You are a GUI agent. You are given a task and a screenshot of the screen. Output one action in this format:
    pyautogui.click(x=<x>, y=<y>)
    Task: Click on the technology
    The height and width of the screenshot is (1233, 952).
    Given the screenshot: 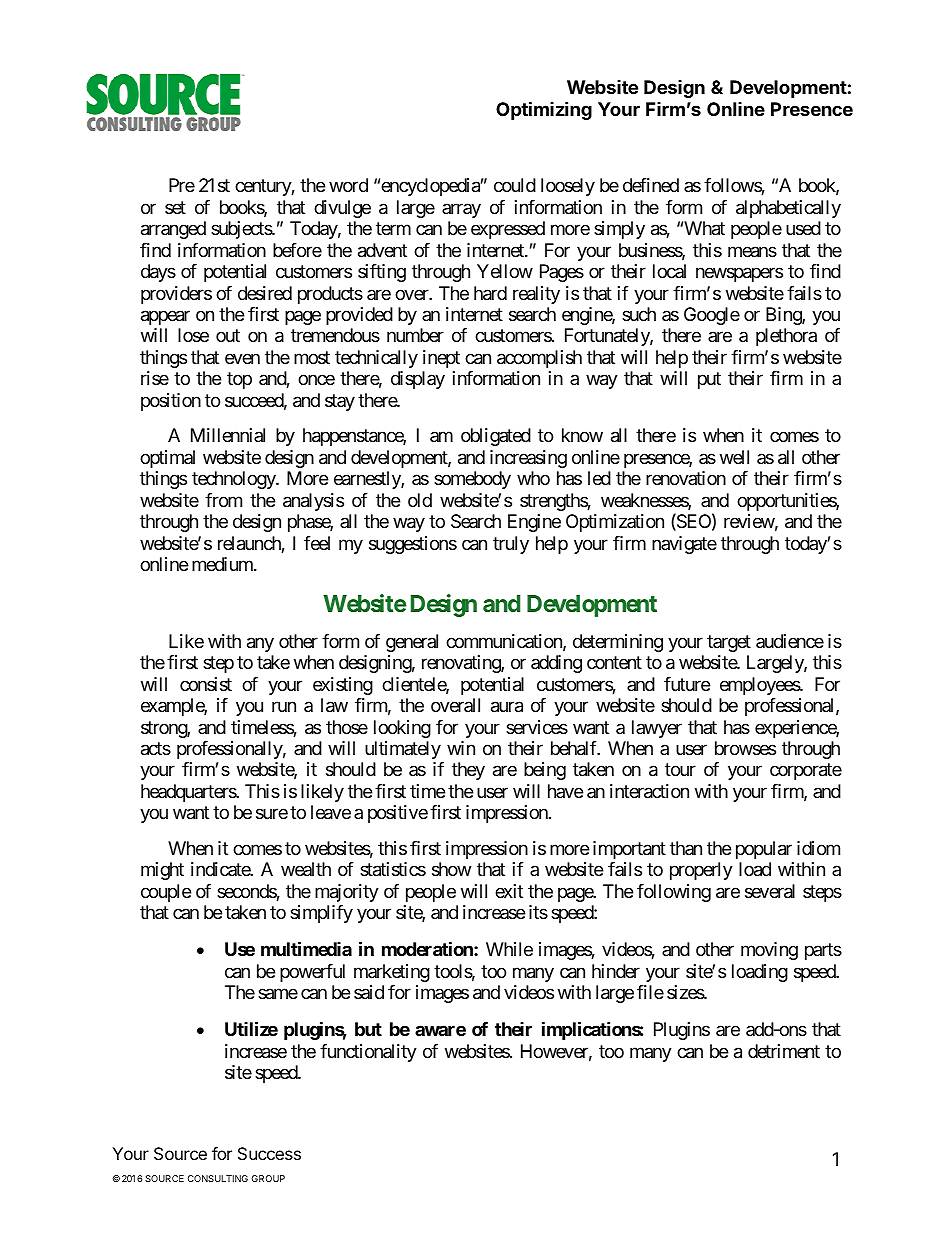 What is the action you would take?
    pyautogui.click(x=234, y=480)
